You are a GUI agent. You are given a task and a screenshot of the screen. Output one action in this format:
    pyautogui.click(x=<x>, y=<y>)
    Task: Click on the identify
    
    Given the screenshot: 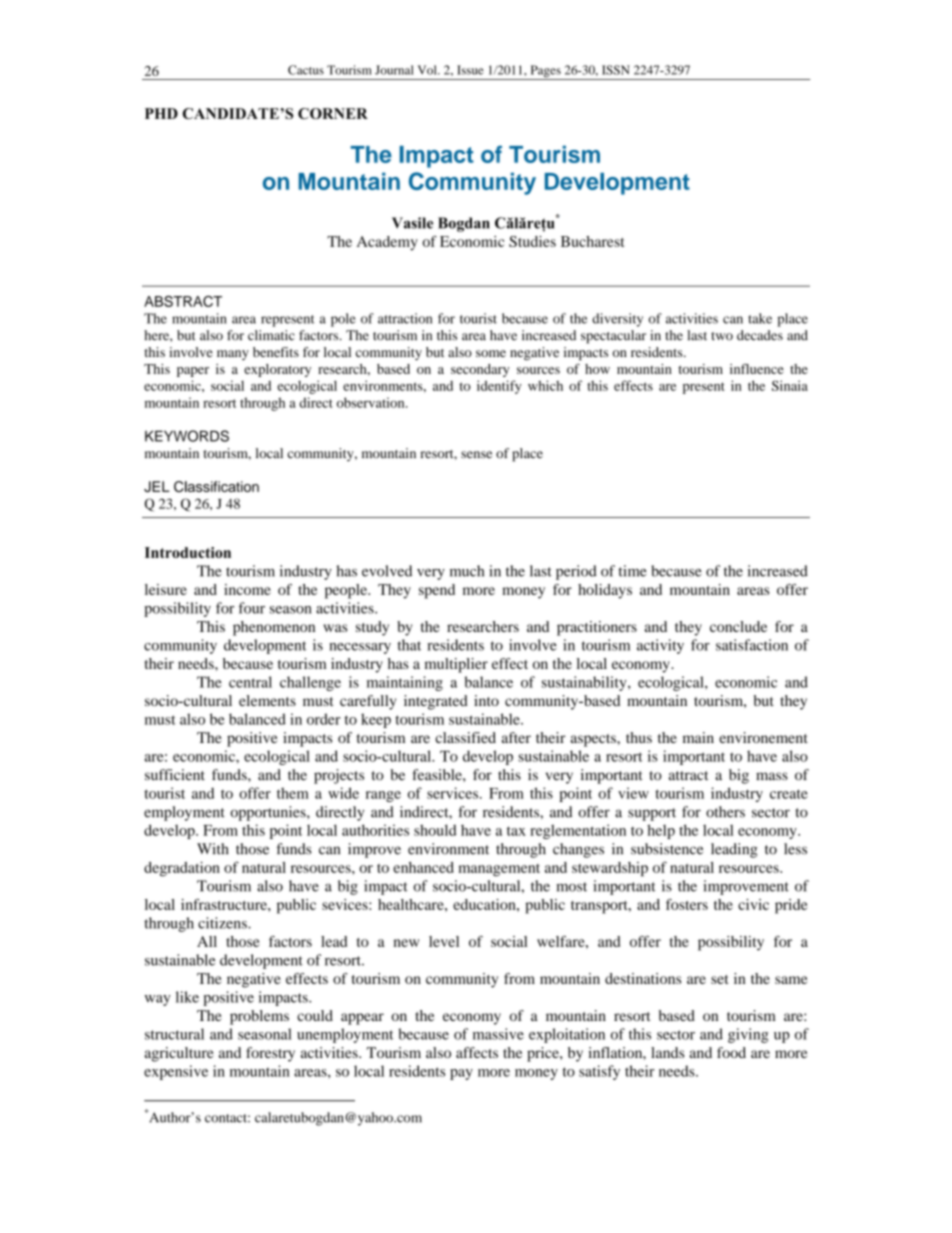 What is the action you would take?
    pyautogui.click(x=499, y=387)
